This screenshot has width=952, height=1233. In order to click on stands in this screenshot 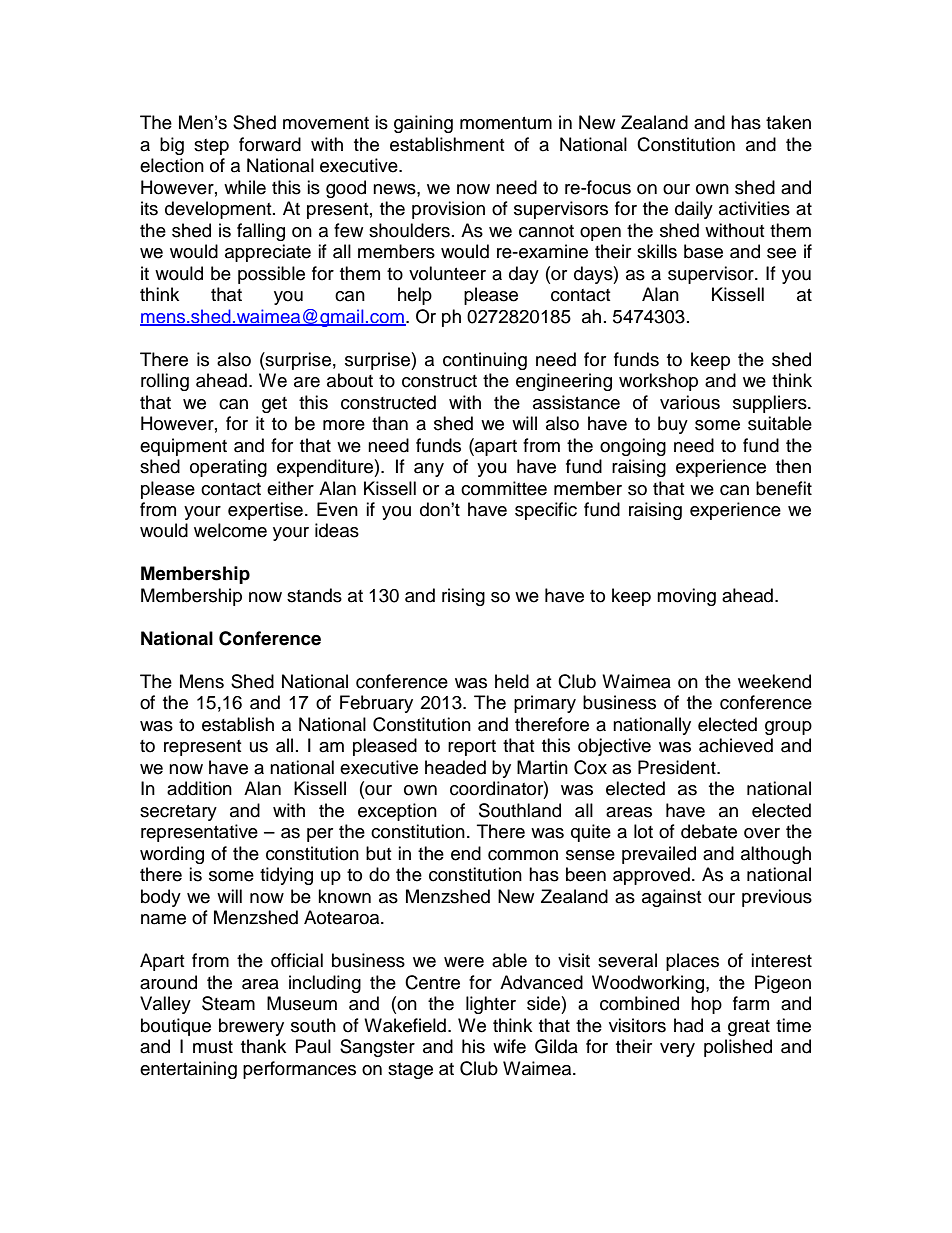, I will do `click(314, 595)`.
